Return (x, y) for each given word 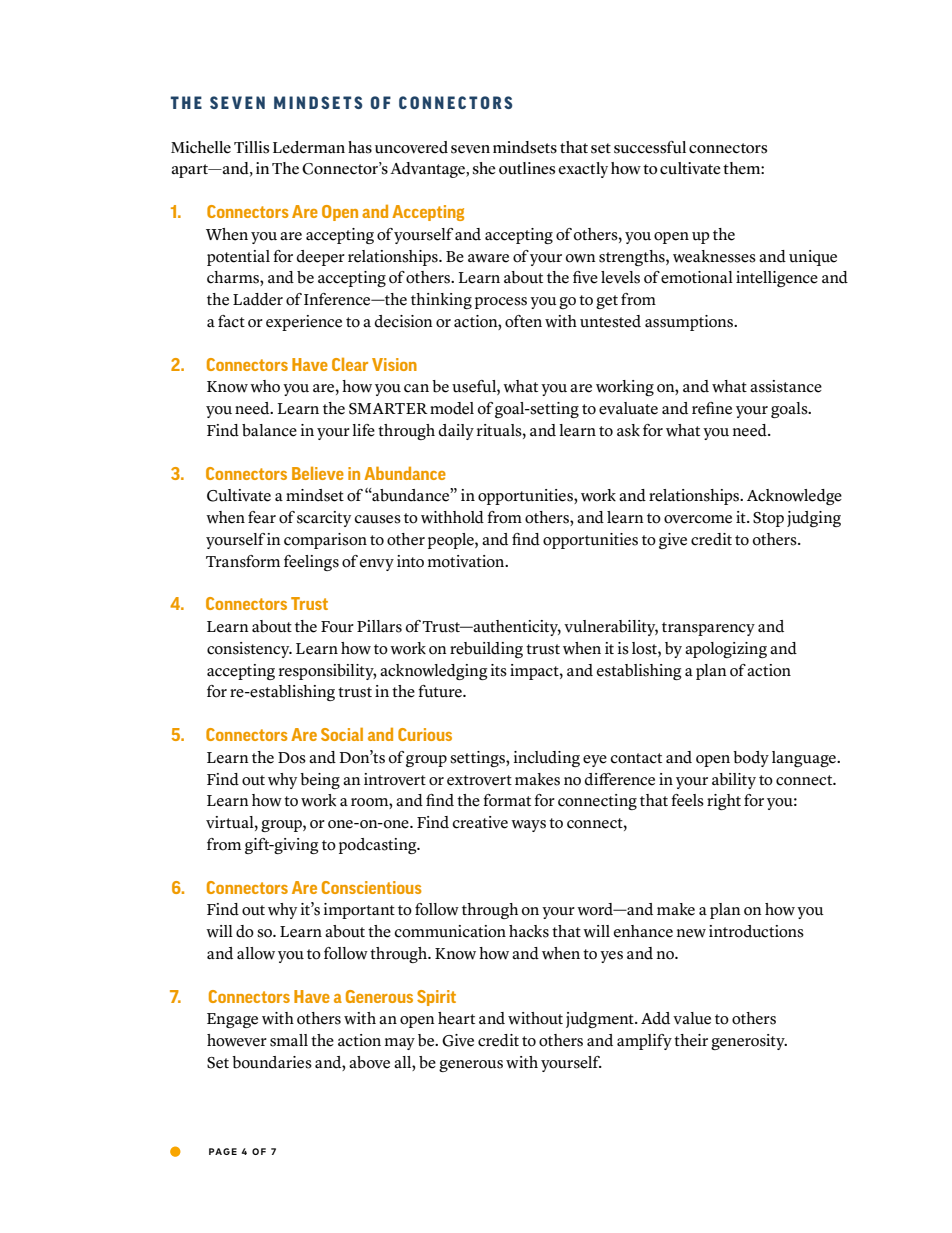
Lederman (309, 147)
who (265, 386)
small (289, 1040)
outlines (527, 168)
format (507, 800)
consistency (249, 650)
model (452, 408)
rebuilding (486, 650)
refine (712, 408)
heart (456, 1018)
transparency (708, 629)
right (724, 802)
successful (650, 147)
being (320, 781)
